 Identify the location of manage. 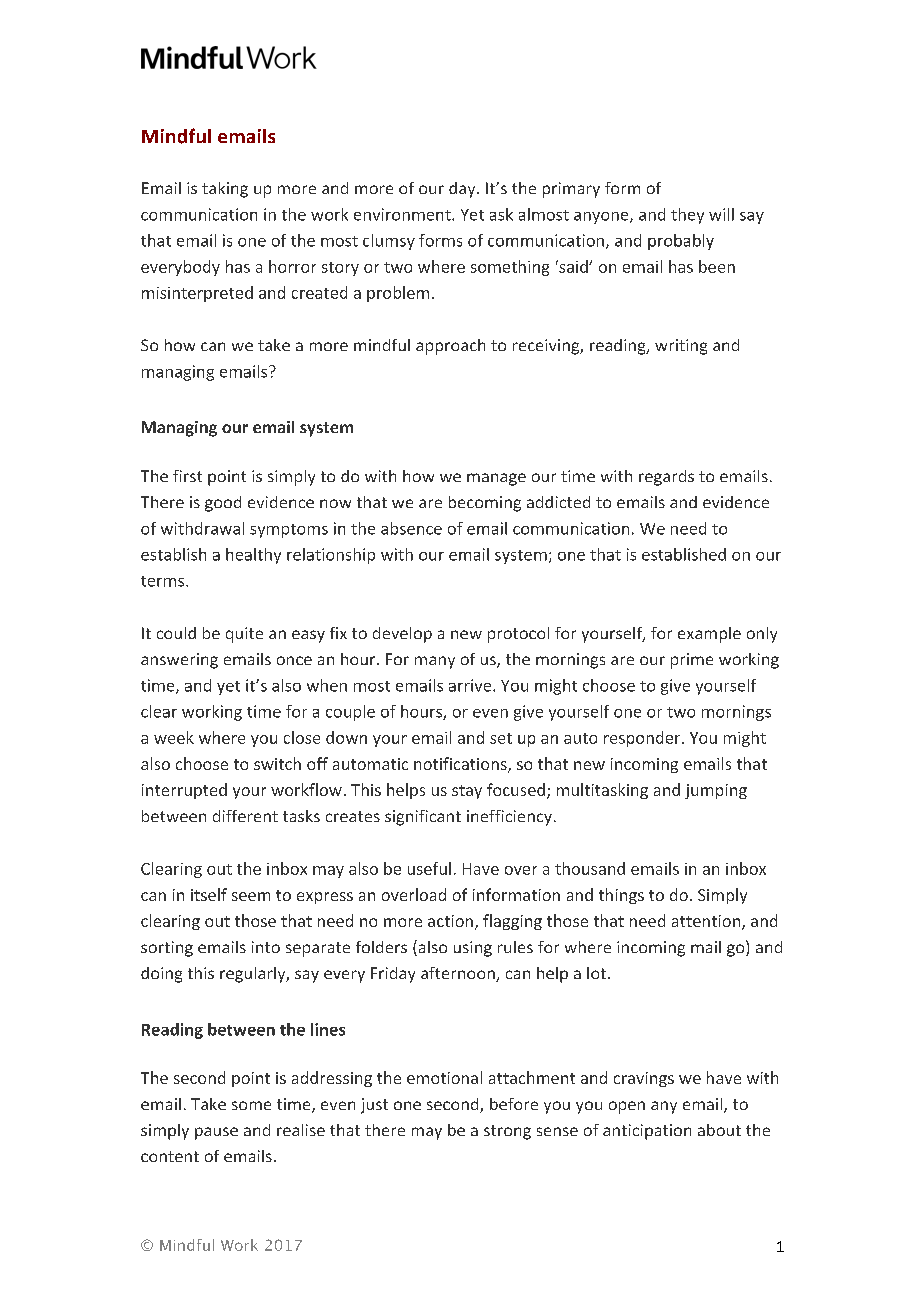
(496, 479).
